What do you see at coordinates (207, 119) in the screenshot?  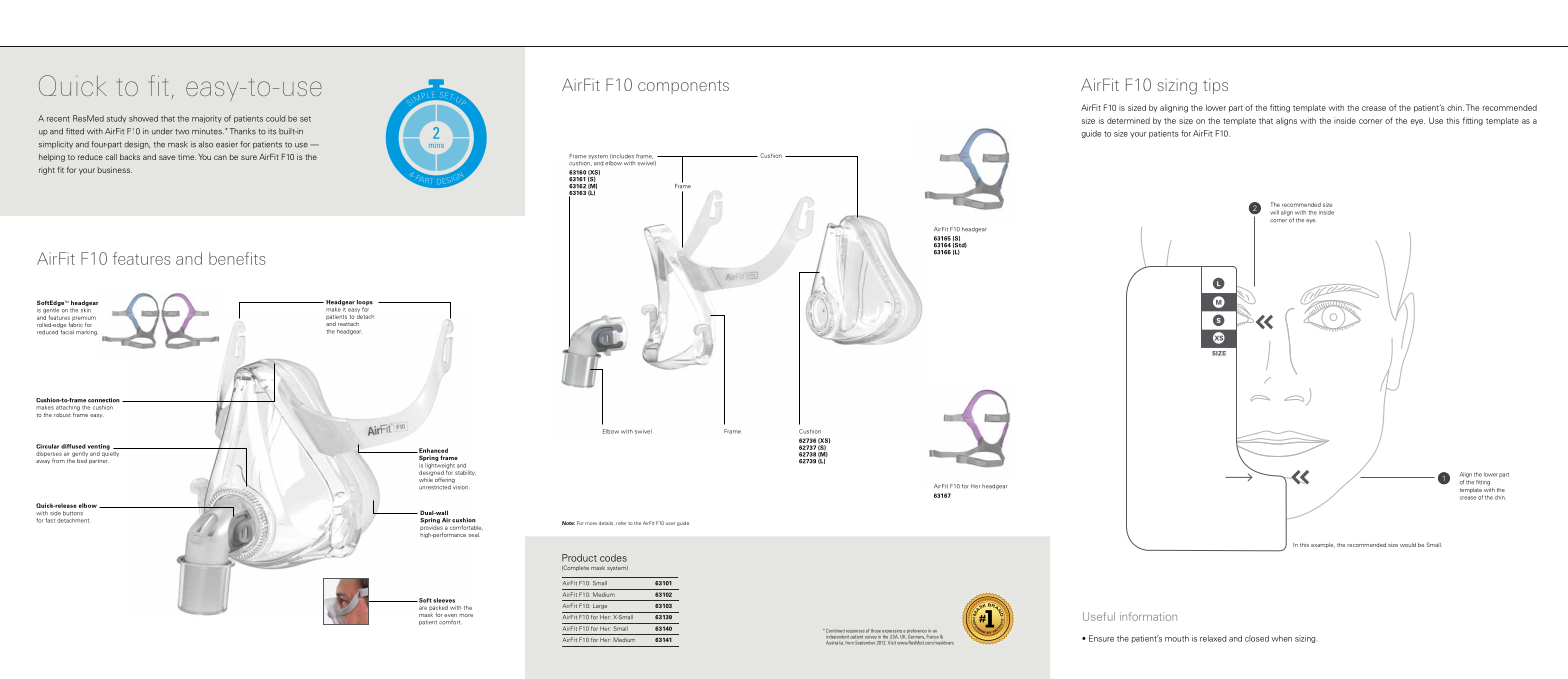 I see `majority` at bounding box center [207, 119].
